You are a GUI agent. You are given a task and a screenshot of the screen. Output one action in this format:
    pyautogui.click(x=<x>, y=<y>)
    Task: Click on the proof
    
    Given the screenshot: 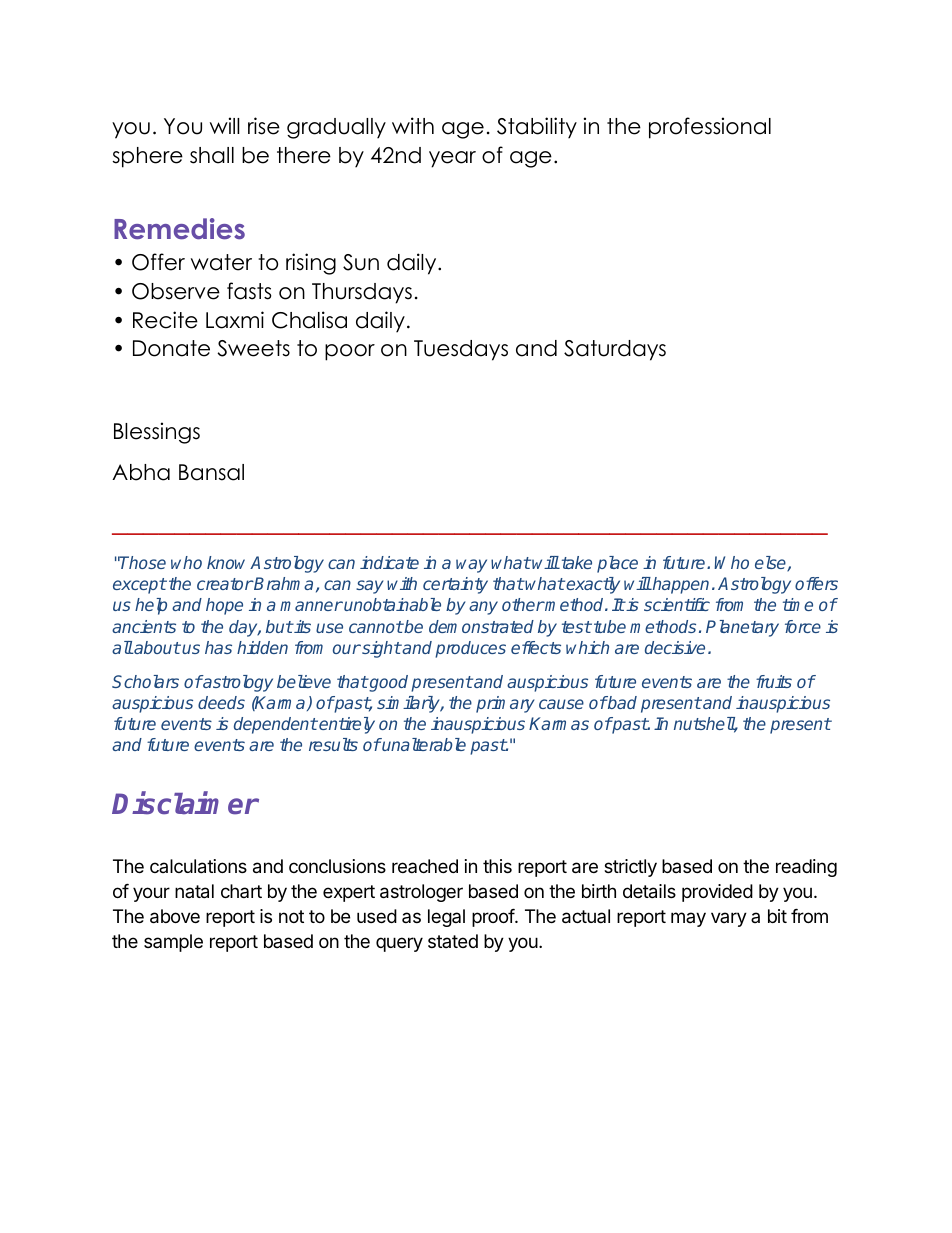 What is the action you would take?
    pyautogui.click(x=494, y=918)
